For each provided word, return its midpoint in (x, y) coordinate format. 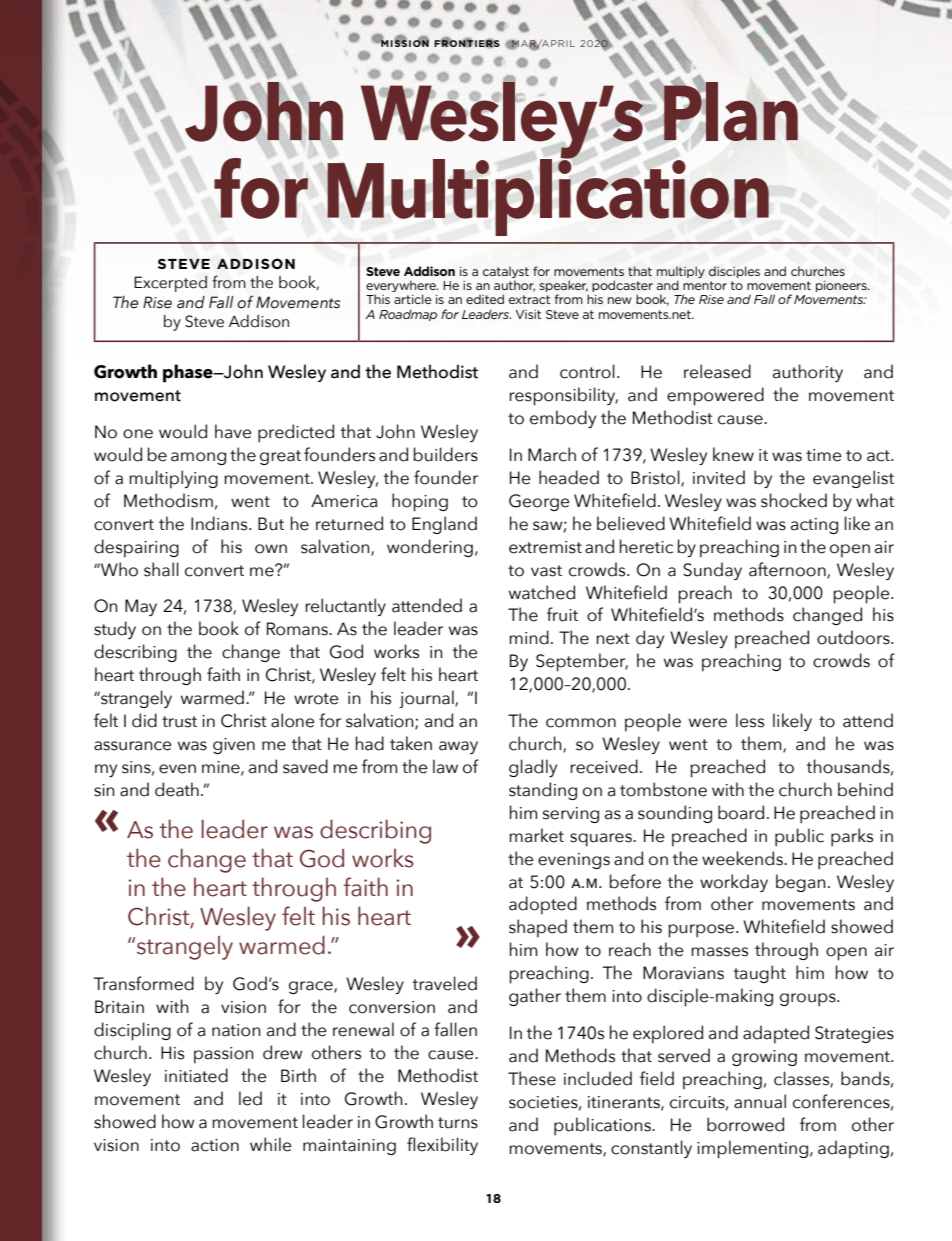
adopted (543, 905)
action (215, 1145)
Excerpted (170, 284)
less (750, 720)
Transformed (144, 983)
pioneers (842, 286)
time (824, 455)
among (198, 458)
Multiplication (548, 196)
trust (179, 722)
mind (529, 637)
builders (446, 454)
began (801, 883)
